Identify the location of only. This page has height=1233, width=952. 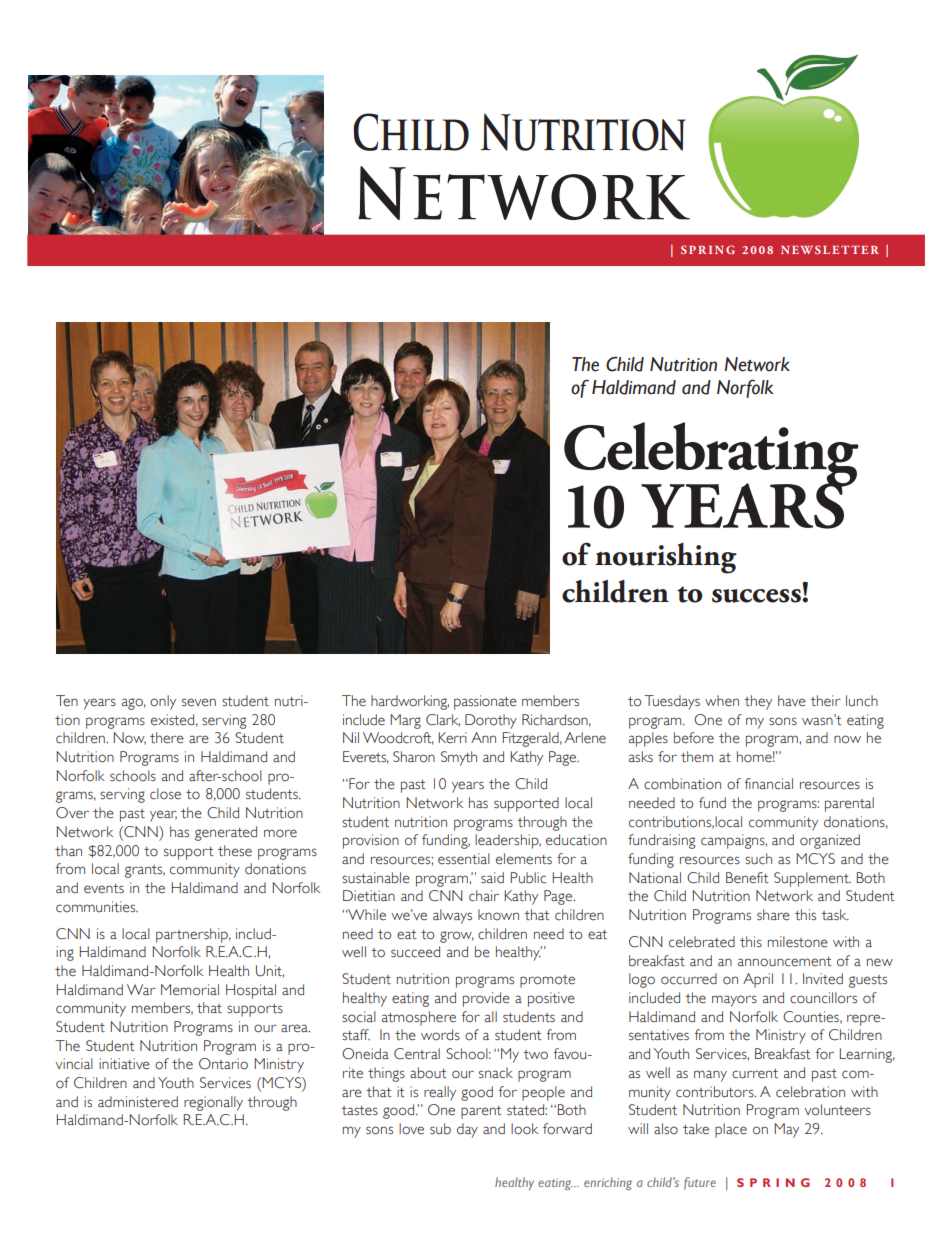
(163, 702).
